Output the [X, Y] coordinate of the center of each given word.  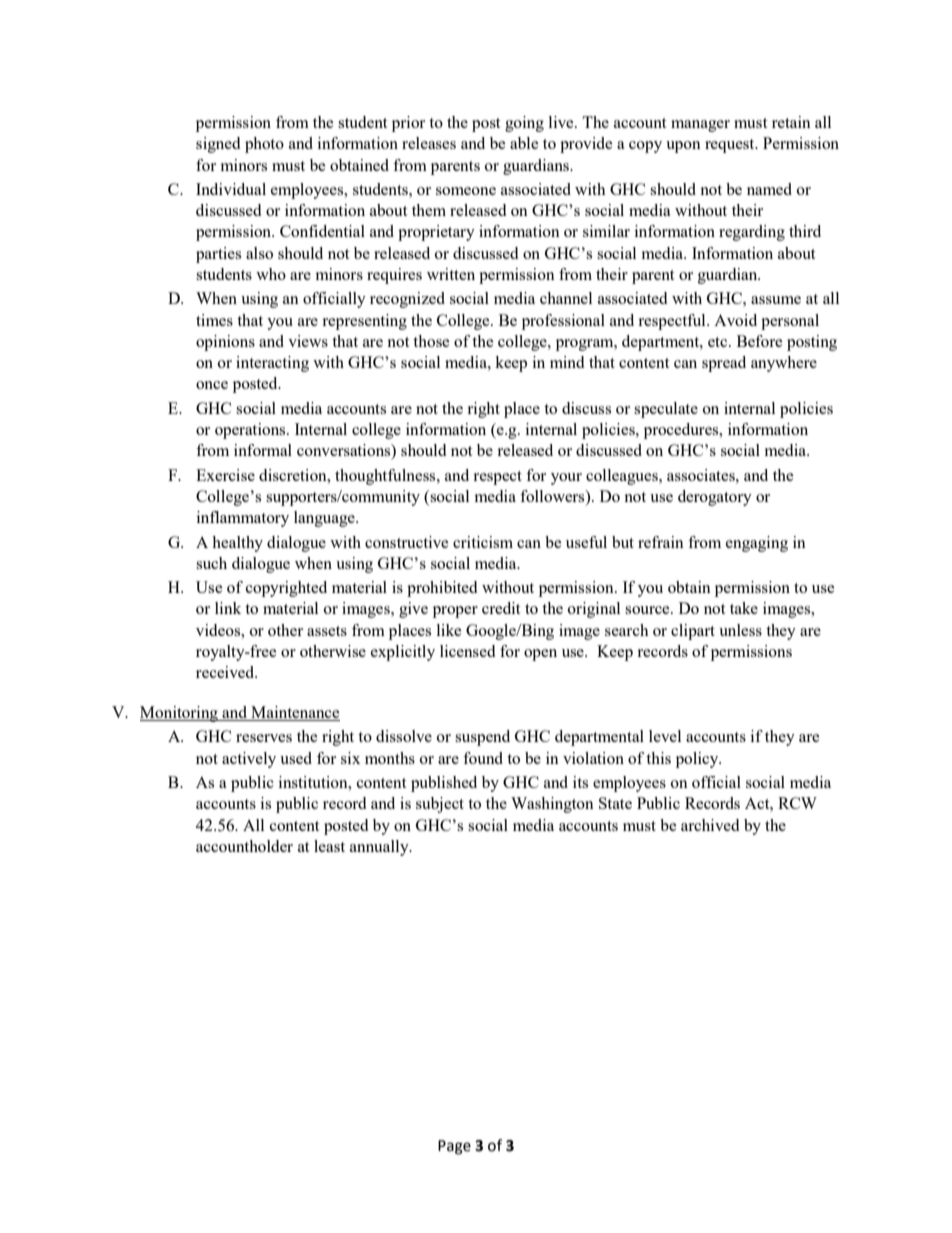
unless [740, 630]
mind [567, 362]
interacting [272, 364]
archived [710, 825]
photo [264, 145]
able [524, 143]
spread [724, 364]
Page [454, 1147]
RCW [797, 803]
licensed [467, 651]
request [731, 146]
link [228, 608]
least [329, 846]
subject [440, 805]
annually [380, 848]
